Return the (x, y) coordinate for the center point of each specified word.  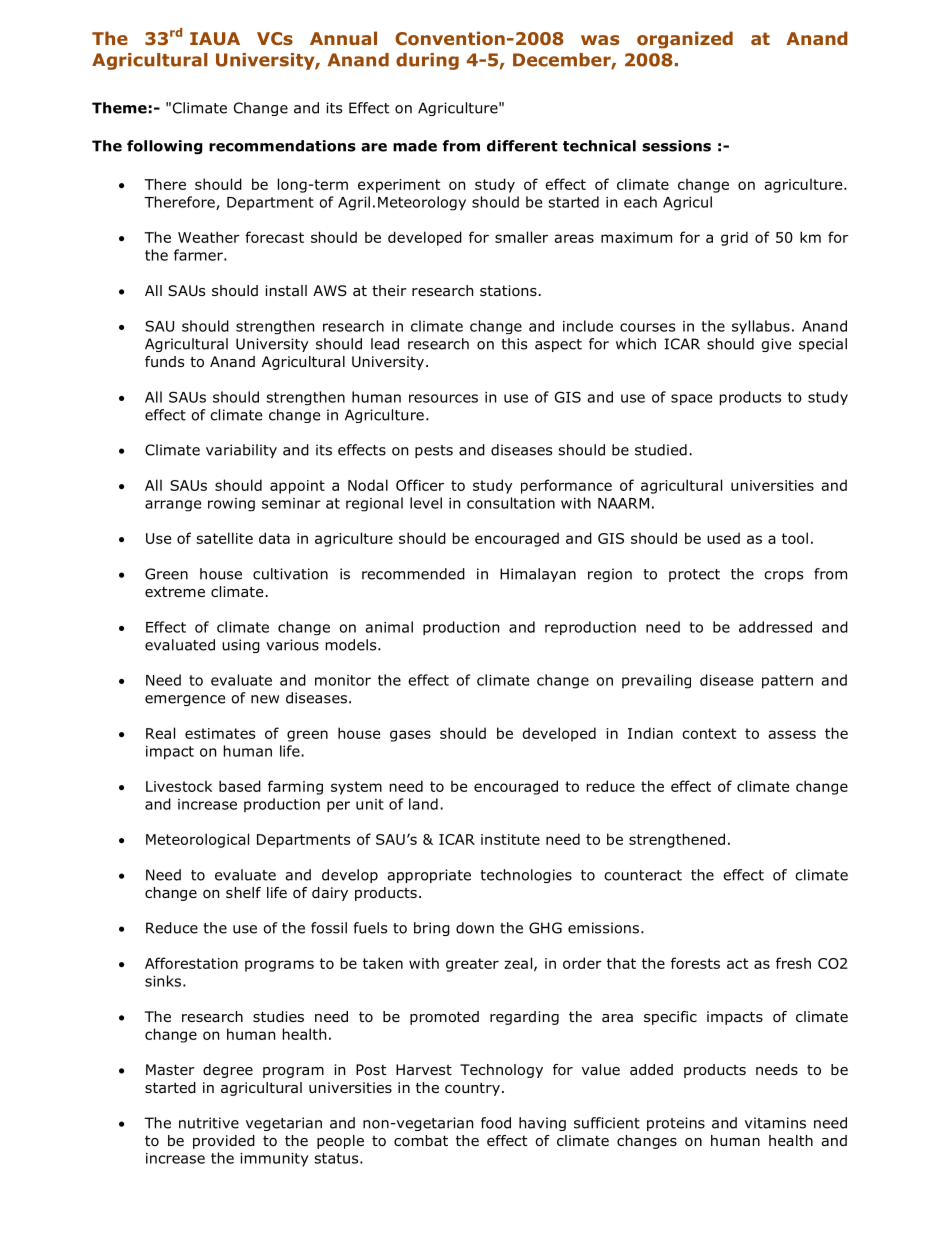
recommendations (282, 146)
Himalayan (538, 575)
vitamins (775, 1123)
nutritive (209, 1123)
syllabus (761, 327)
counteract (643, 875)
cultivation (290, 574)
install (286, 290)
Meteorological (197, 840)
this (514, 344)
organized (685, 40)
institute (510, 839)
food (496, 1123)
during (427, 61)
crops (783, 576)
